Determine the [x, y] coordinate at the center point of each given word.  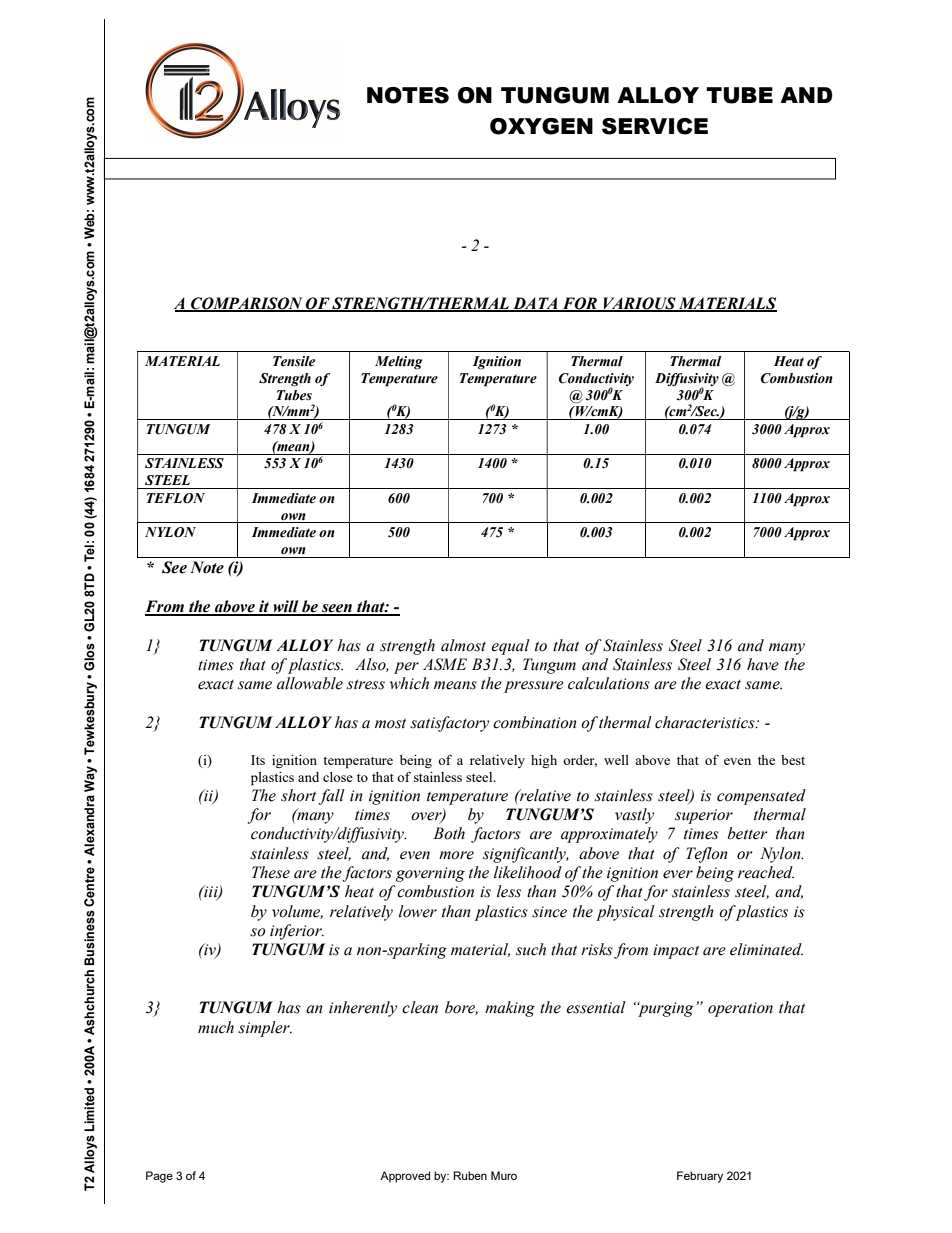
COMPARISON [247, 304]
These [271, 872]
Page [159, 1177]
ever [678, 874]
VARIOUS [639, 304]
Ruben [470, 1175]
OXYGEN [541, 126]
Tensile [294, 361]
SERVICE [655, 126]
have [763, 664]
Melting [399, 363]
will [286, 607]
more [456, 855]
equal [510, 647]
